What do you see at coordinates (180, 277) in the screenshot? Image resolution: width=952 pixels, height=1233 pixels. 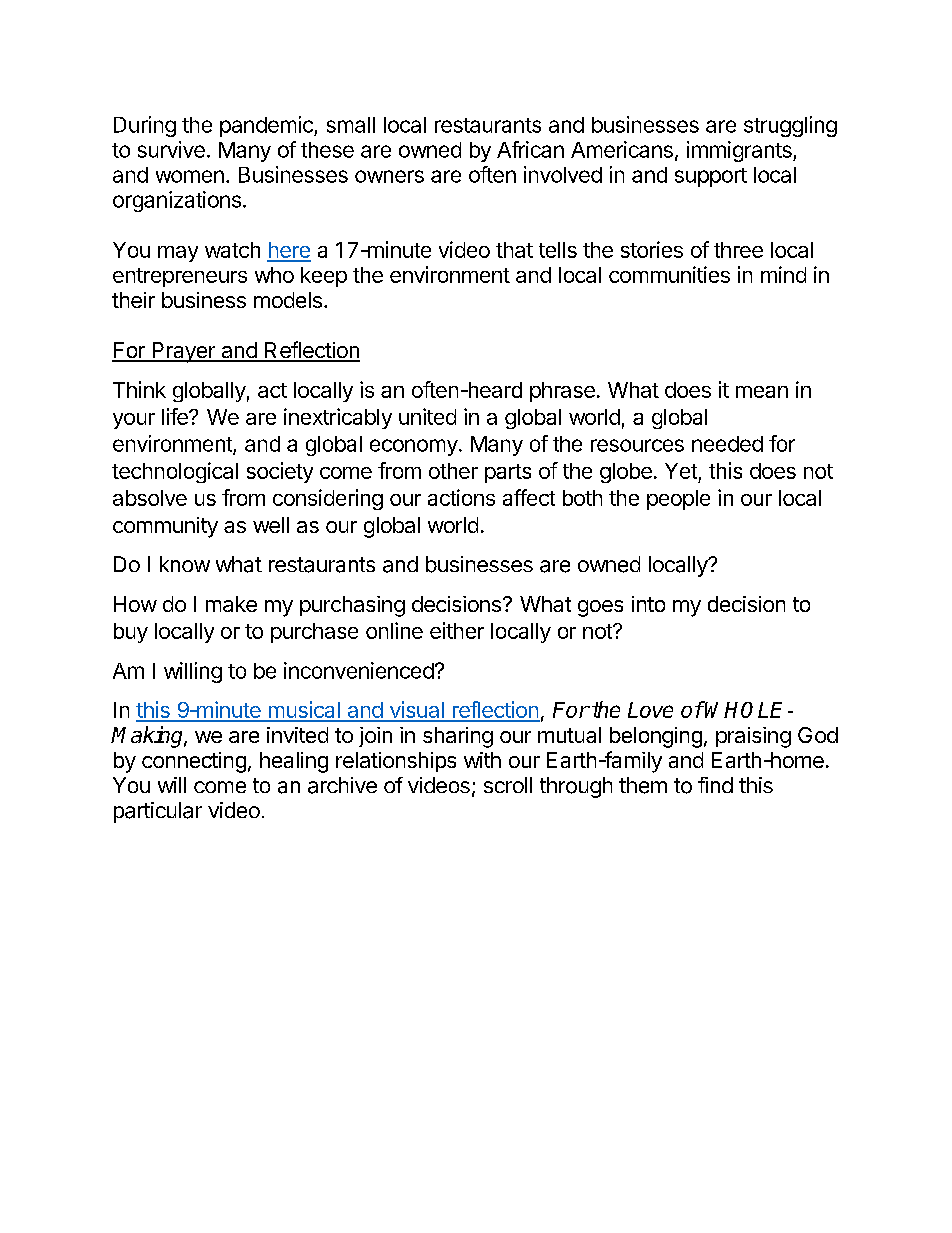 I see `entrepreneurs` at bounding box center [180, 277].
